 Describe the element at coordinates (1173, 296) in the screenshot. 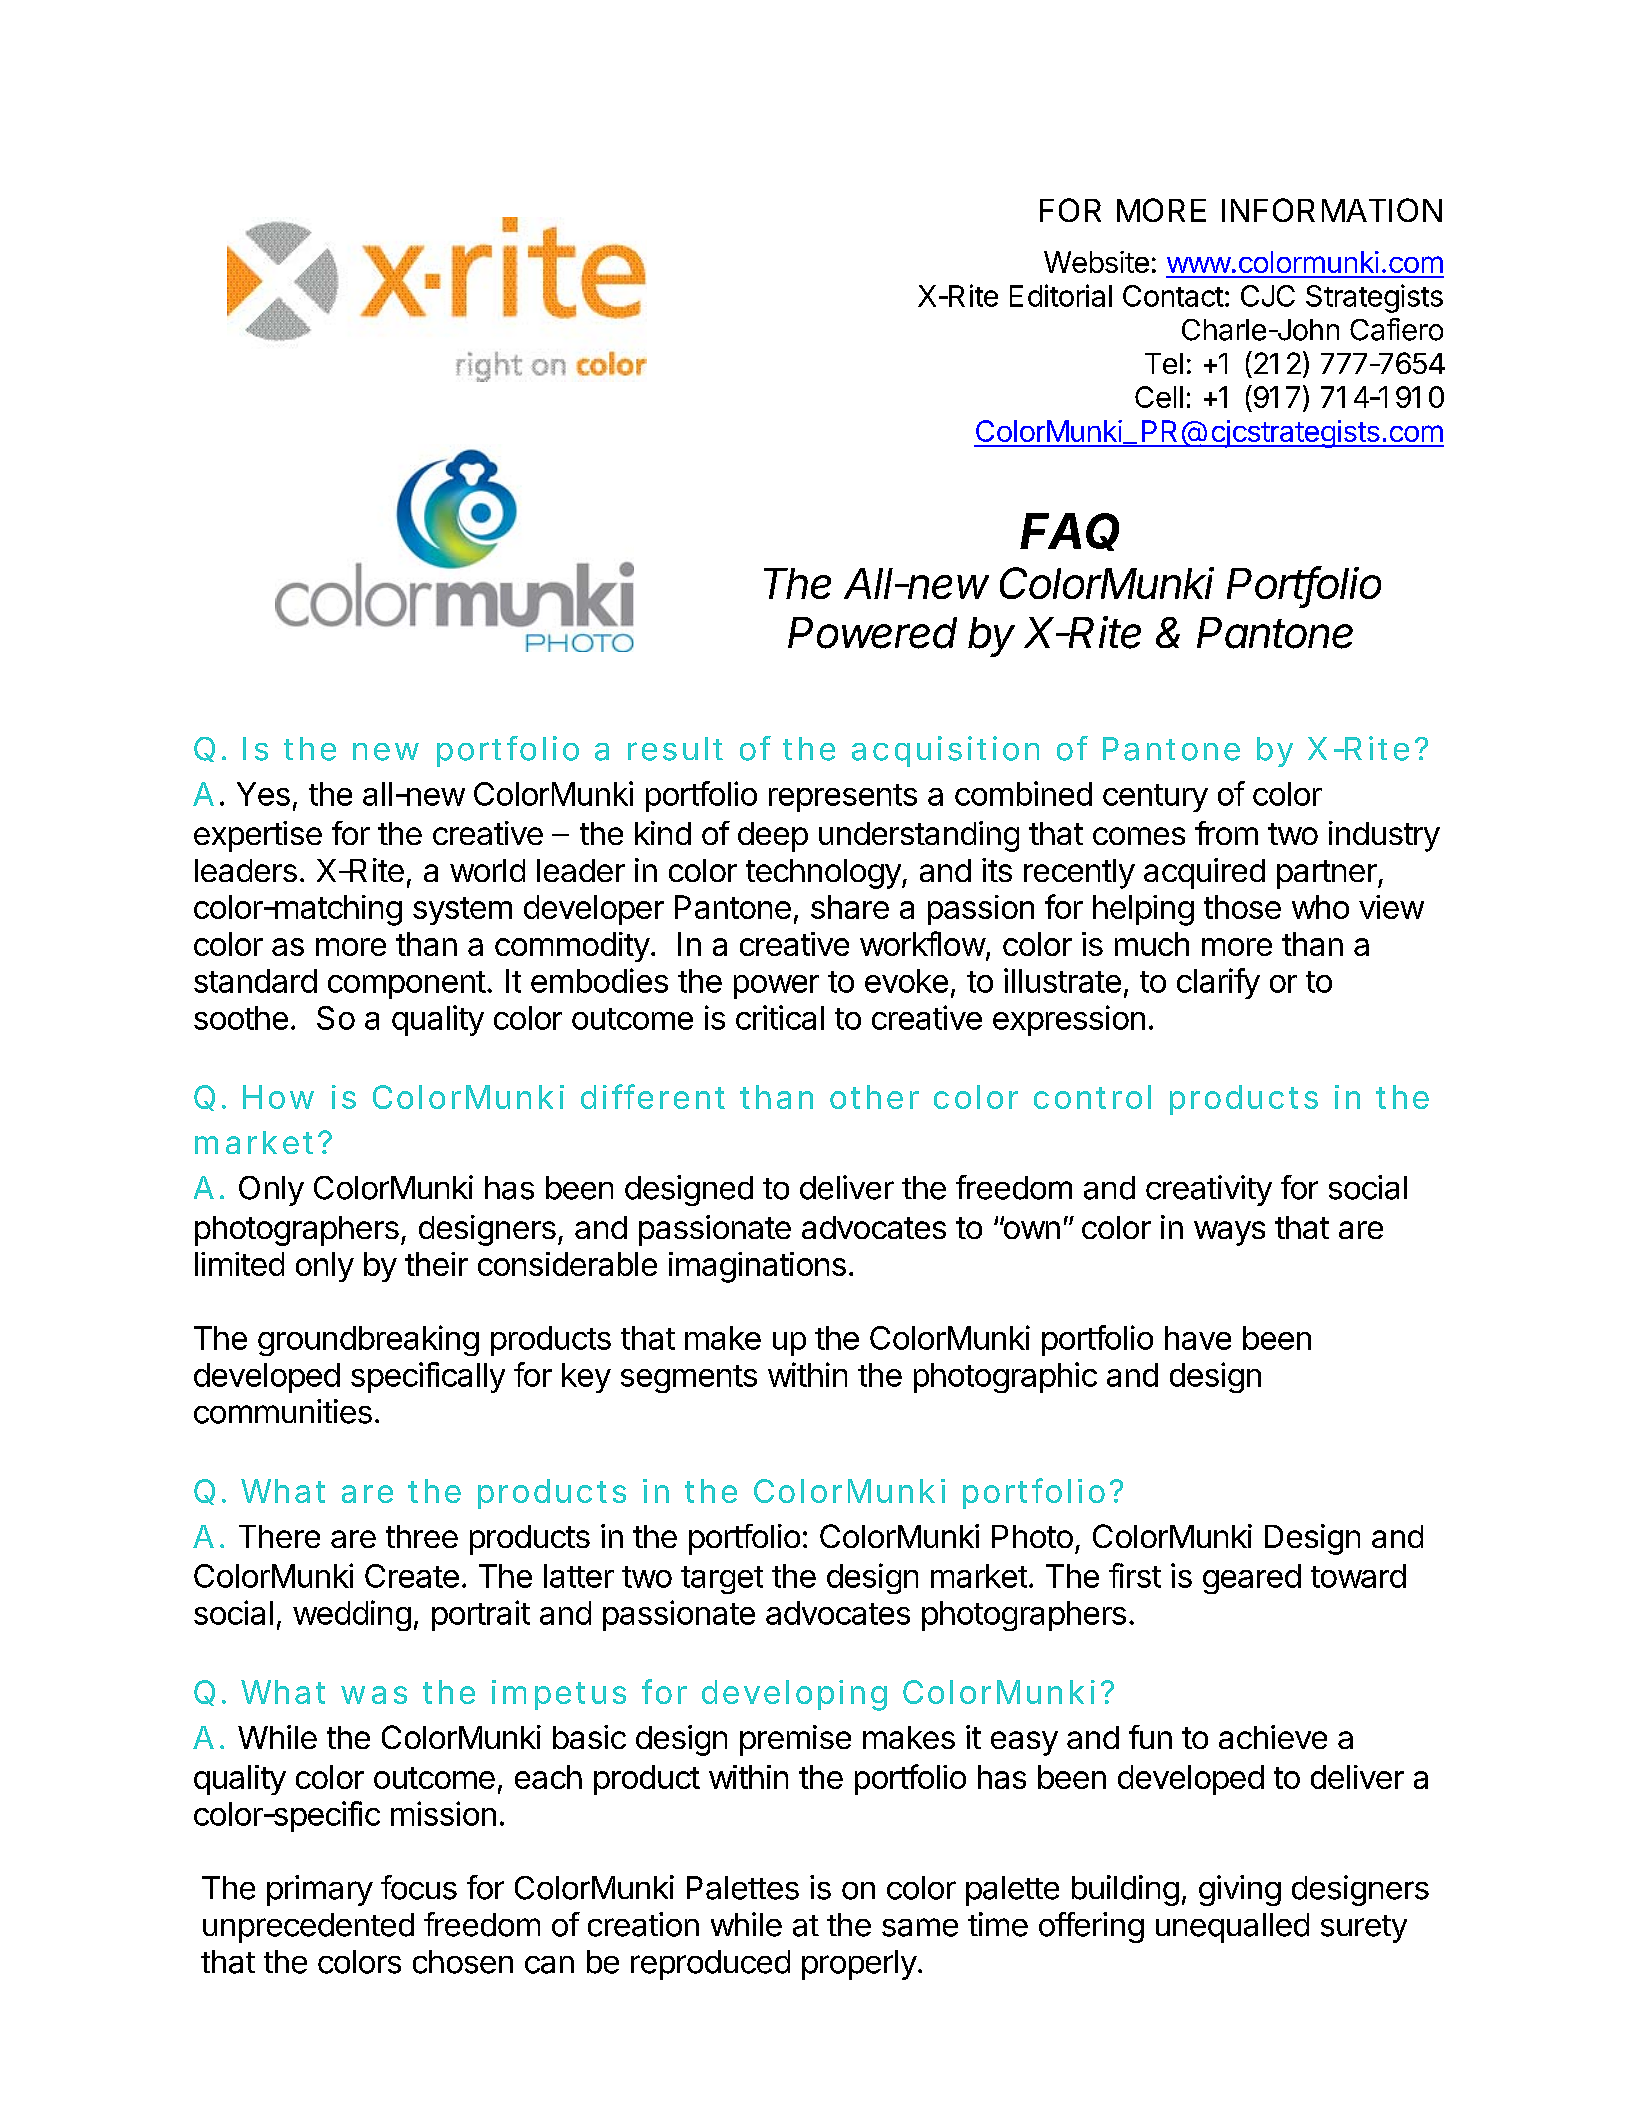

I see `Contact` at that location.
